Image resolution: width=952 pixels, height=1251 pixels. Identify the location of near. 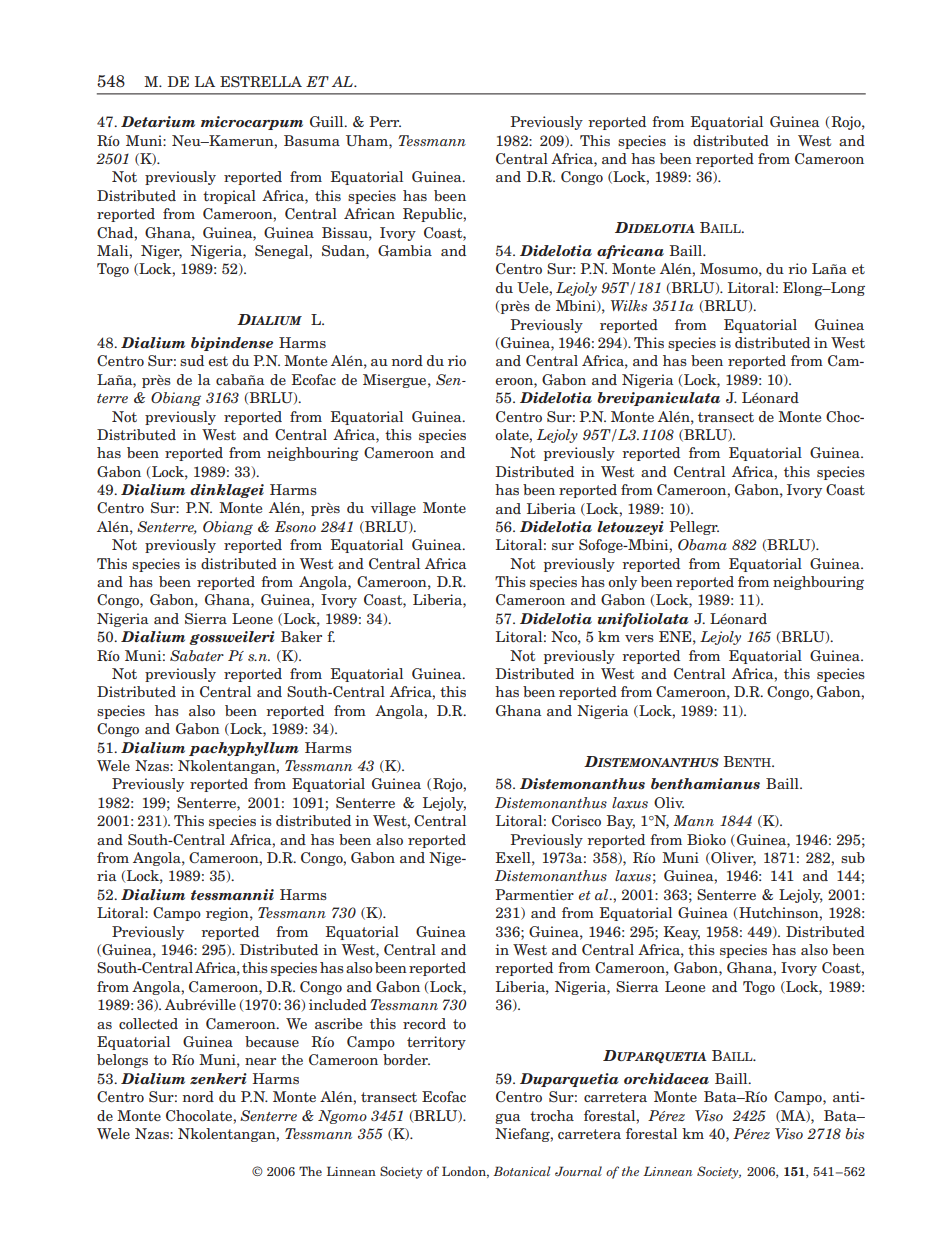
(260, 1061).
